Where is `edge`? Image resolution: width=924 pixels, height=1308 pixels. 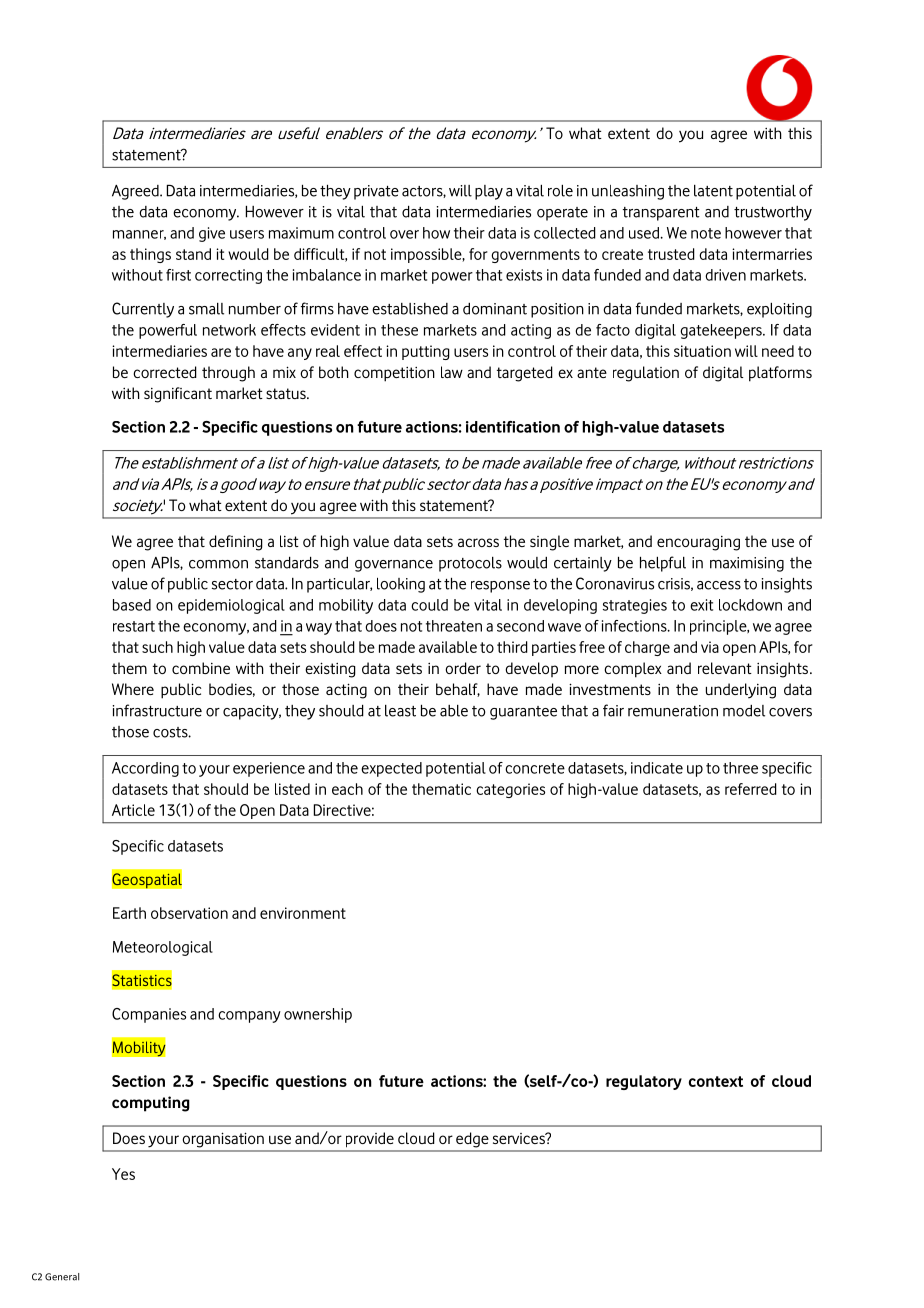 edge is located at coordinates (472, 1139).
